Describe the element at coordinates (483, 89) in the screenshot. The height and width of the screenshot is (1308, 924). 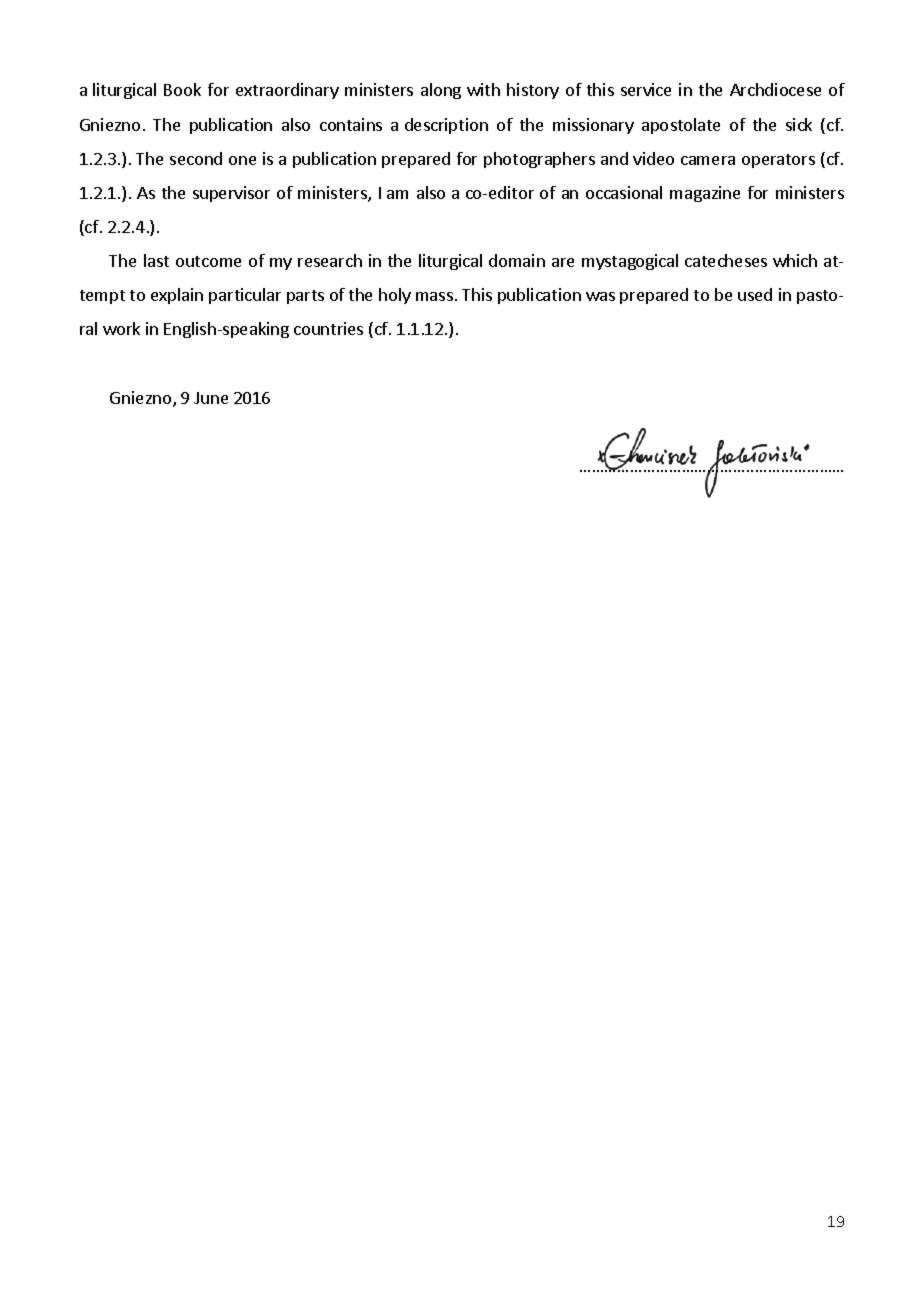
I see `with` at that location.
